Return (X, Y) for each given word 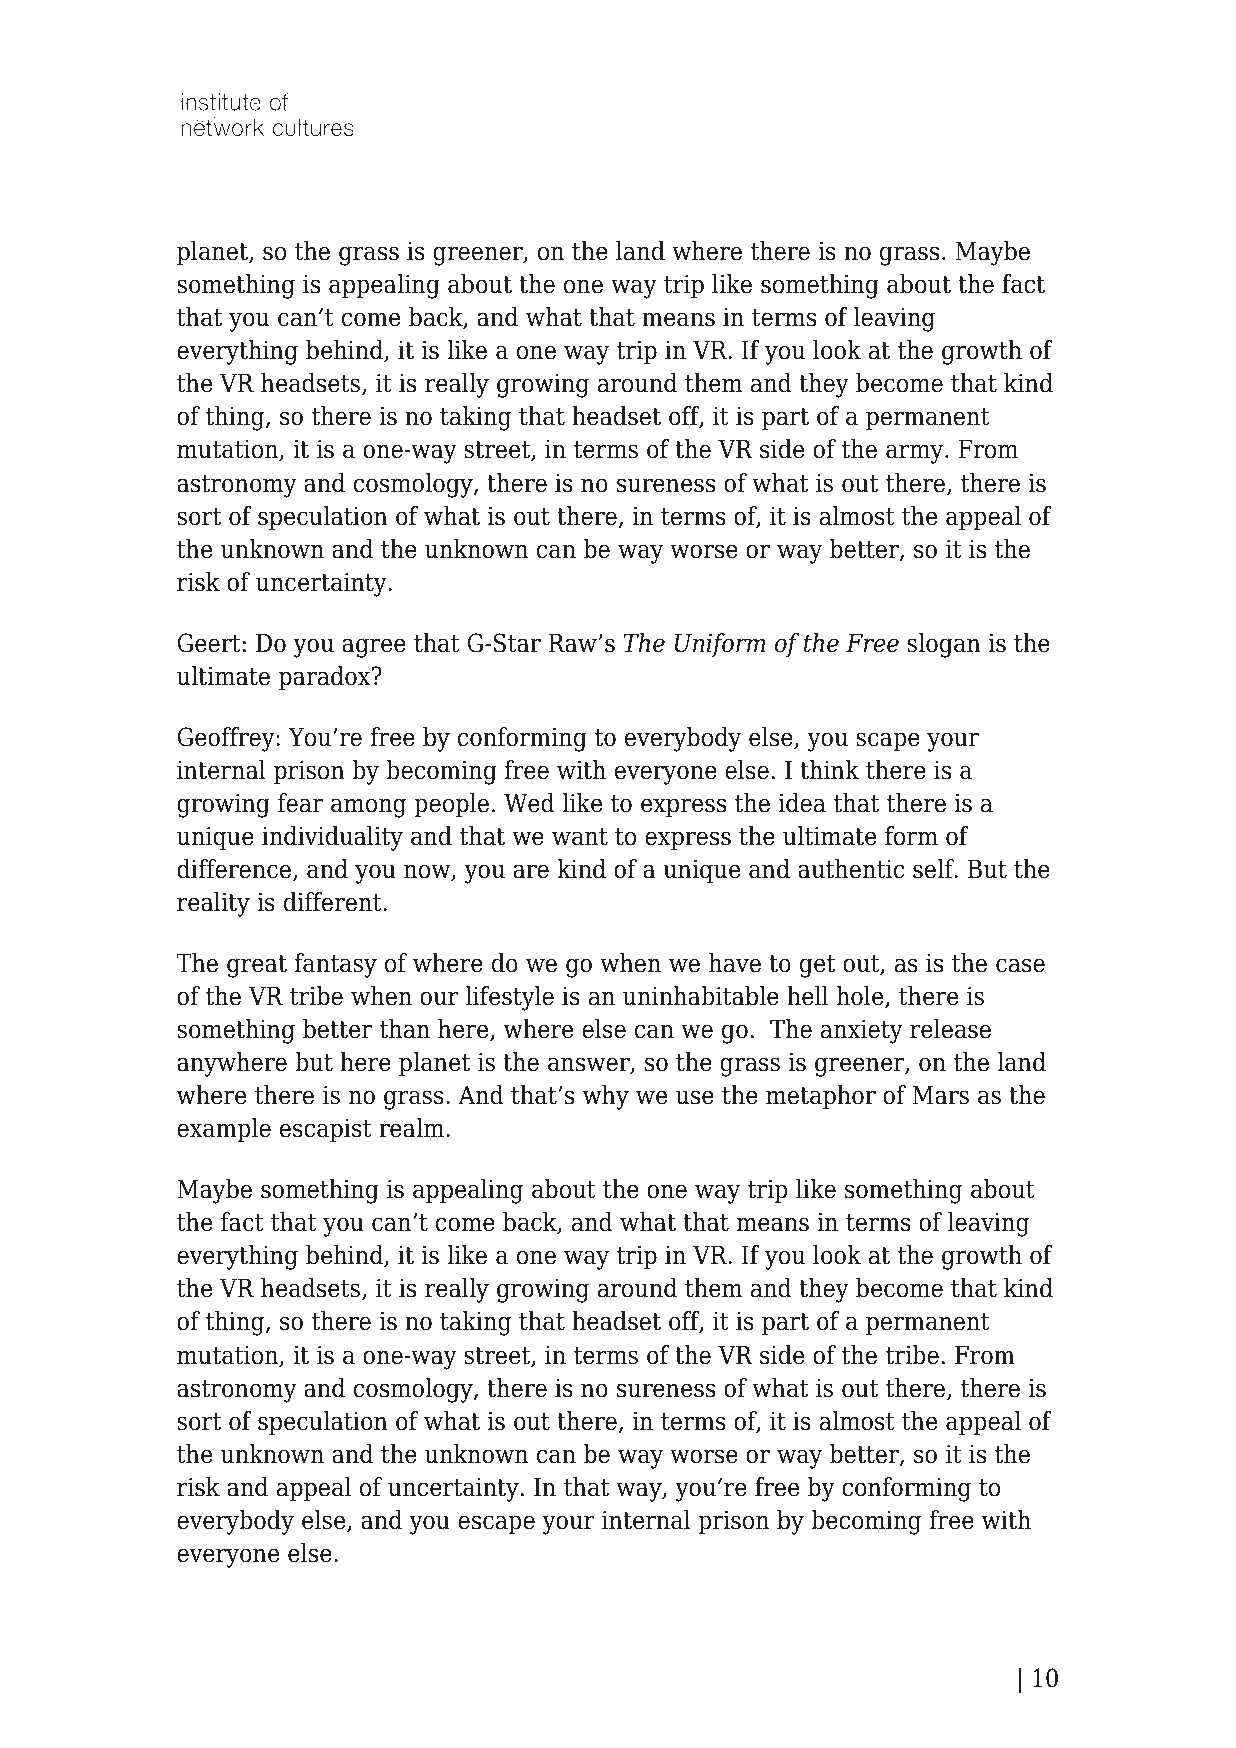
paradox (326, 678)
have (735, 963)
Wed (529, 803)
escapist (326, 1130)
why (606, 1097)
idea (802, 803)
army (916, 454)
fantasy (336, 965)
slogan (944, 645)
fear (300, 803)
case (1020, 965)
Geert (209, 643)
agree (374, 648)
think (829, 770)
